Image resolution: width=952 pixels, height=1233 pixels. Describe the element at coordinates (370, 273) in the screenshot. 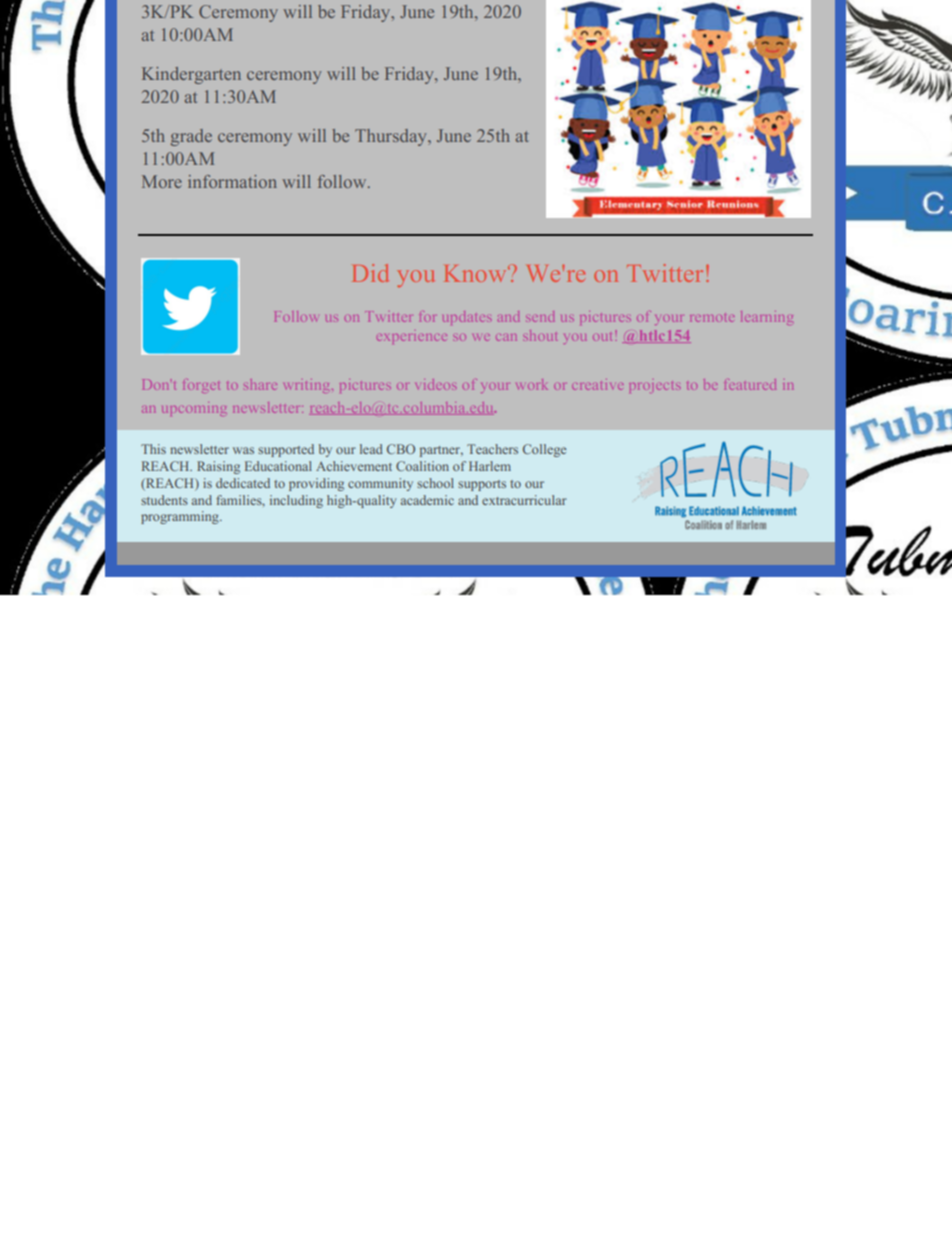

I see `Did` at that location.
